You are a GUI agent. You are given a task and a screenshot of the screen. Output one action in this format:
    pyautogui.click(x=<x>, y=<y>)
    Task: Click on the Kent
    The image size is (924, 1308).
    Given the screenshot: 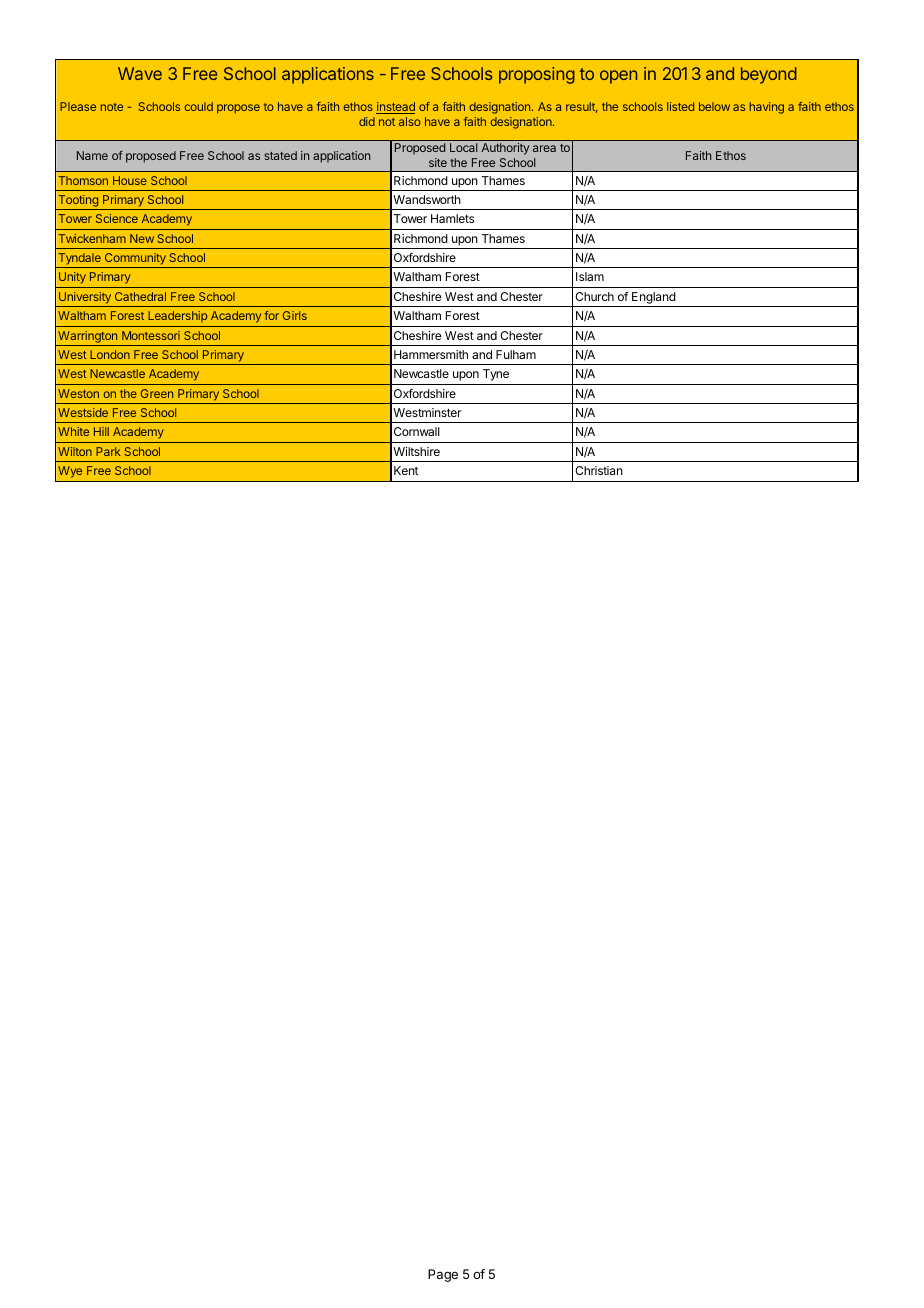 What is the action you would take?
    pyautogui.click(x=406, y=470)
